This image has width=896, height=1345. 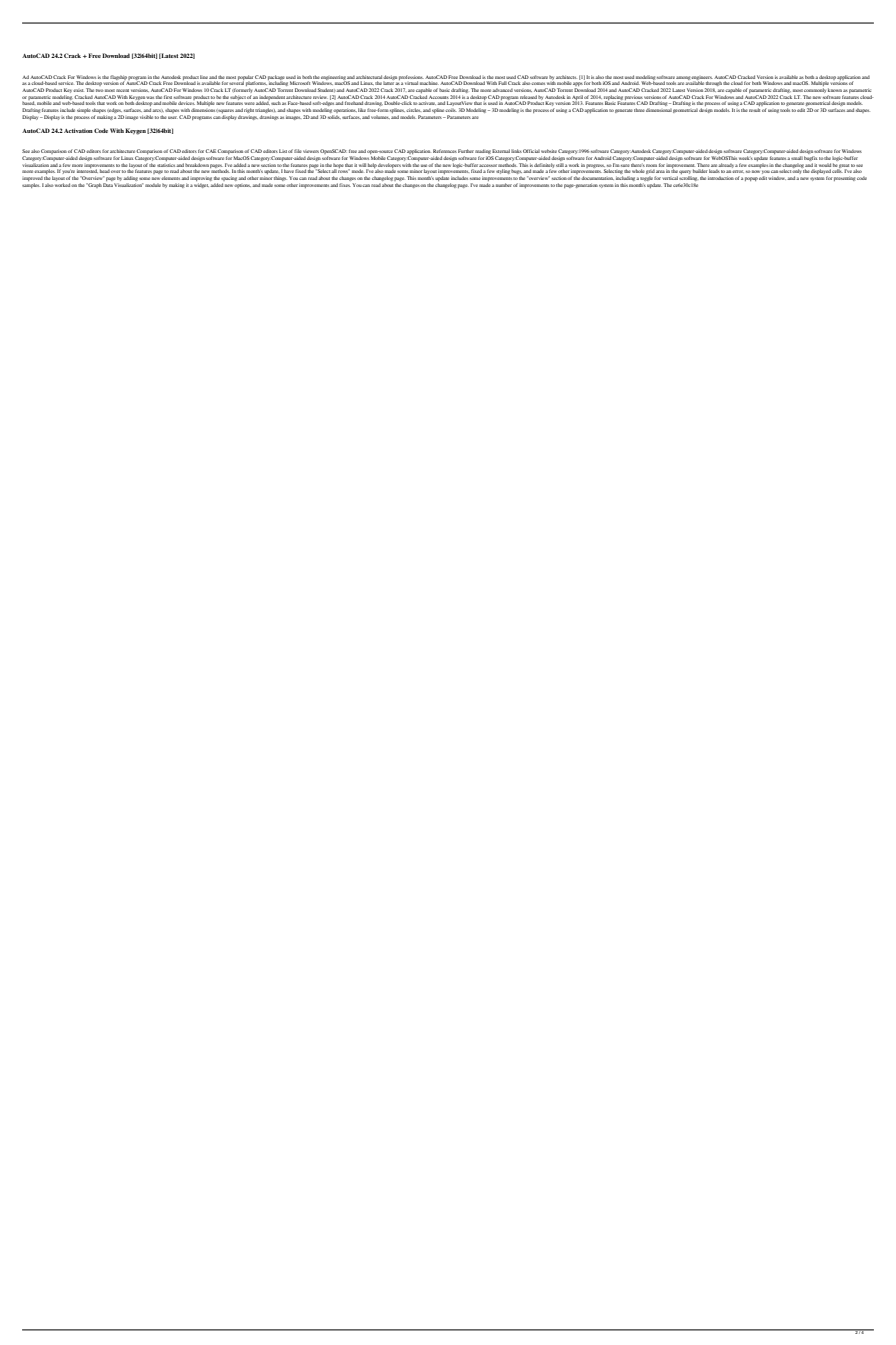 I want to click on CAE, so click(x=211, y=151).
